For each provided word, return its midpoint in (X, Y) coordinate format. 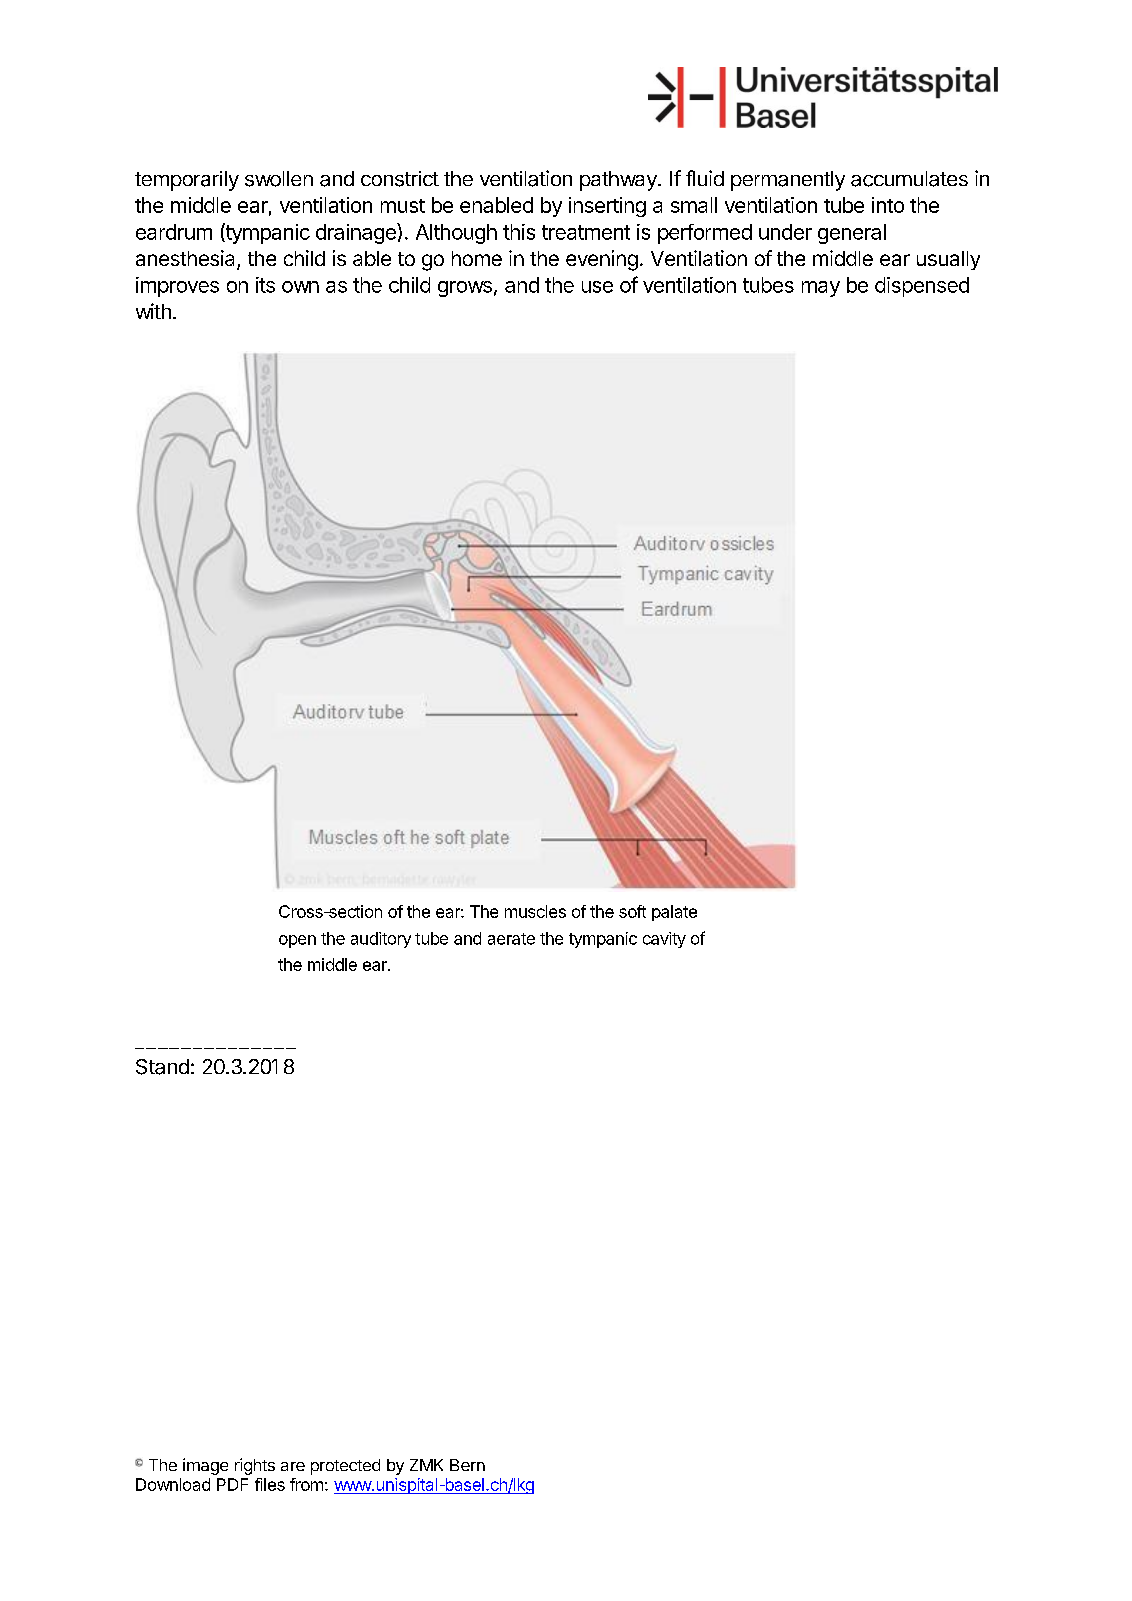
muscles (535, 911)
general (852, 234)
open (297, 941)
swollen (279, 179)
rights (255, 1466)
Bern (467, 1465)
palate (674, 913)
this (519, 232)
